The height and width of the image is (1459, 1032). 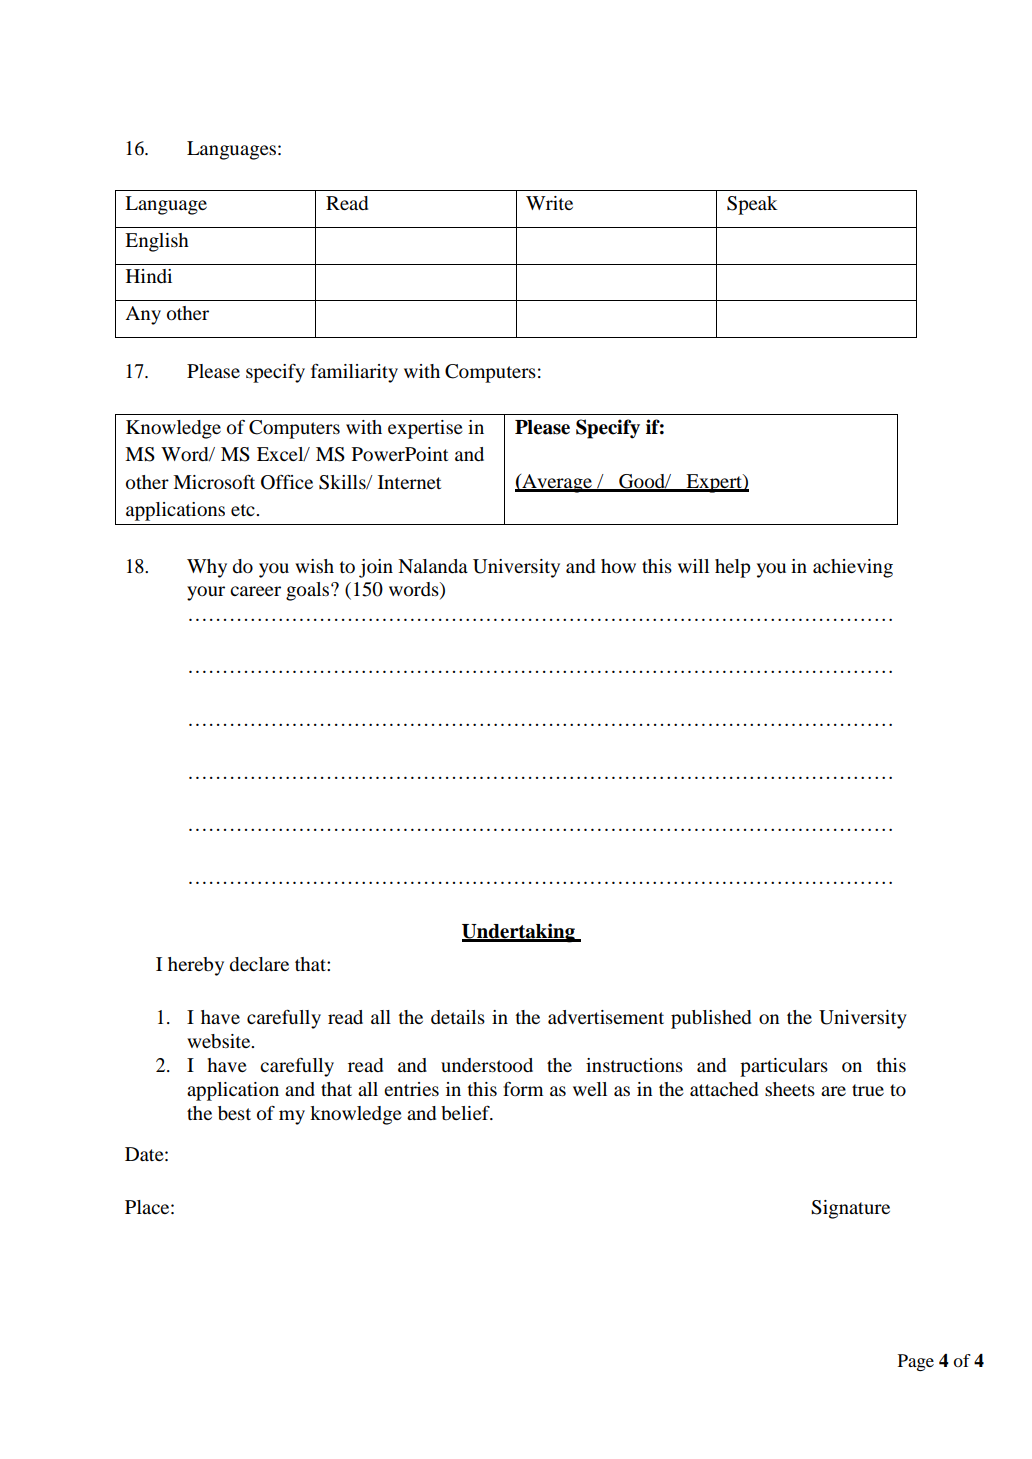 I want to click on achieving, so click(x=853, y=568).
